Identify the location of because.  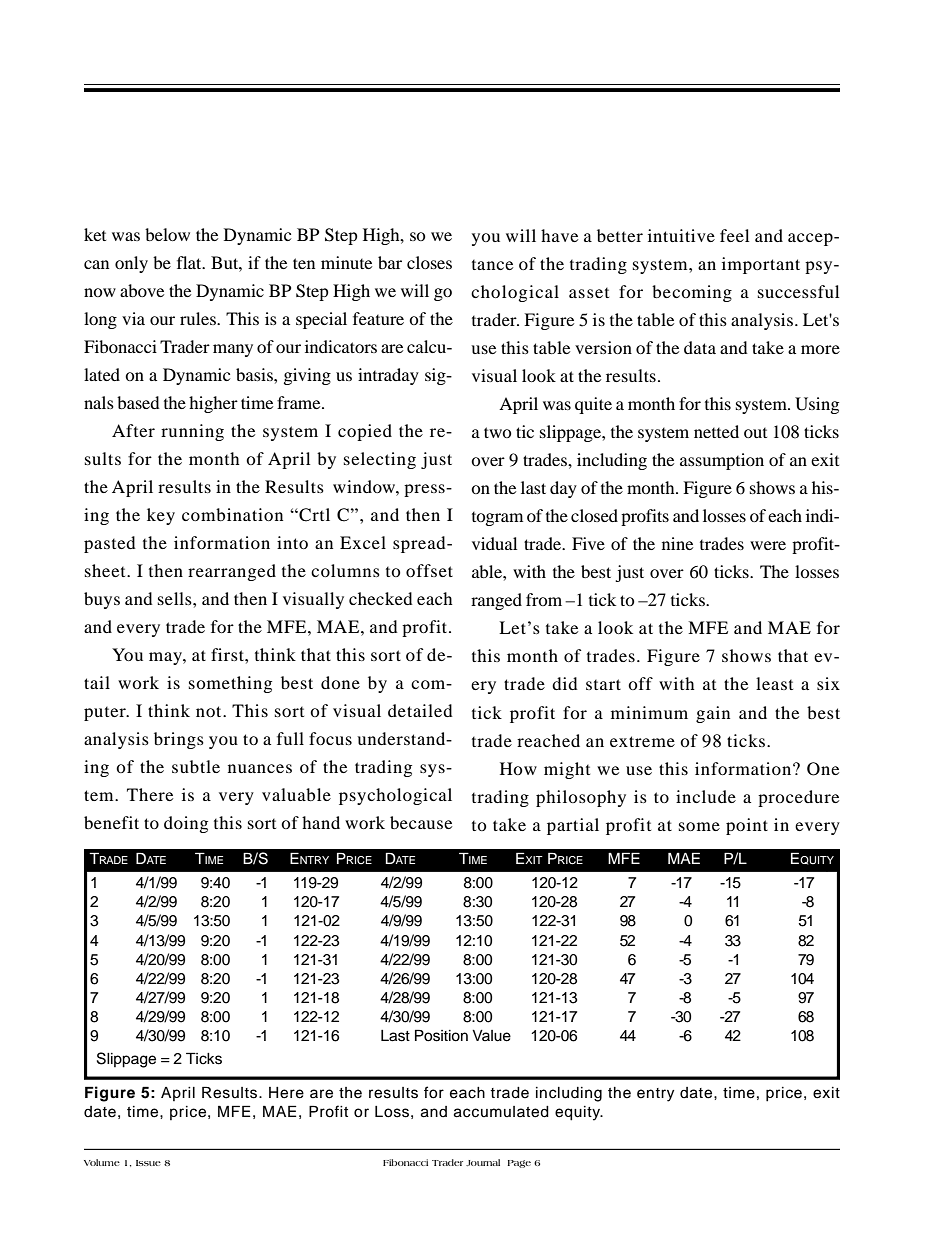
(421, 822).
